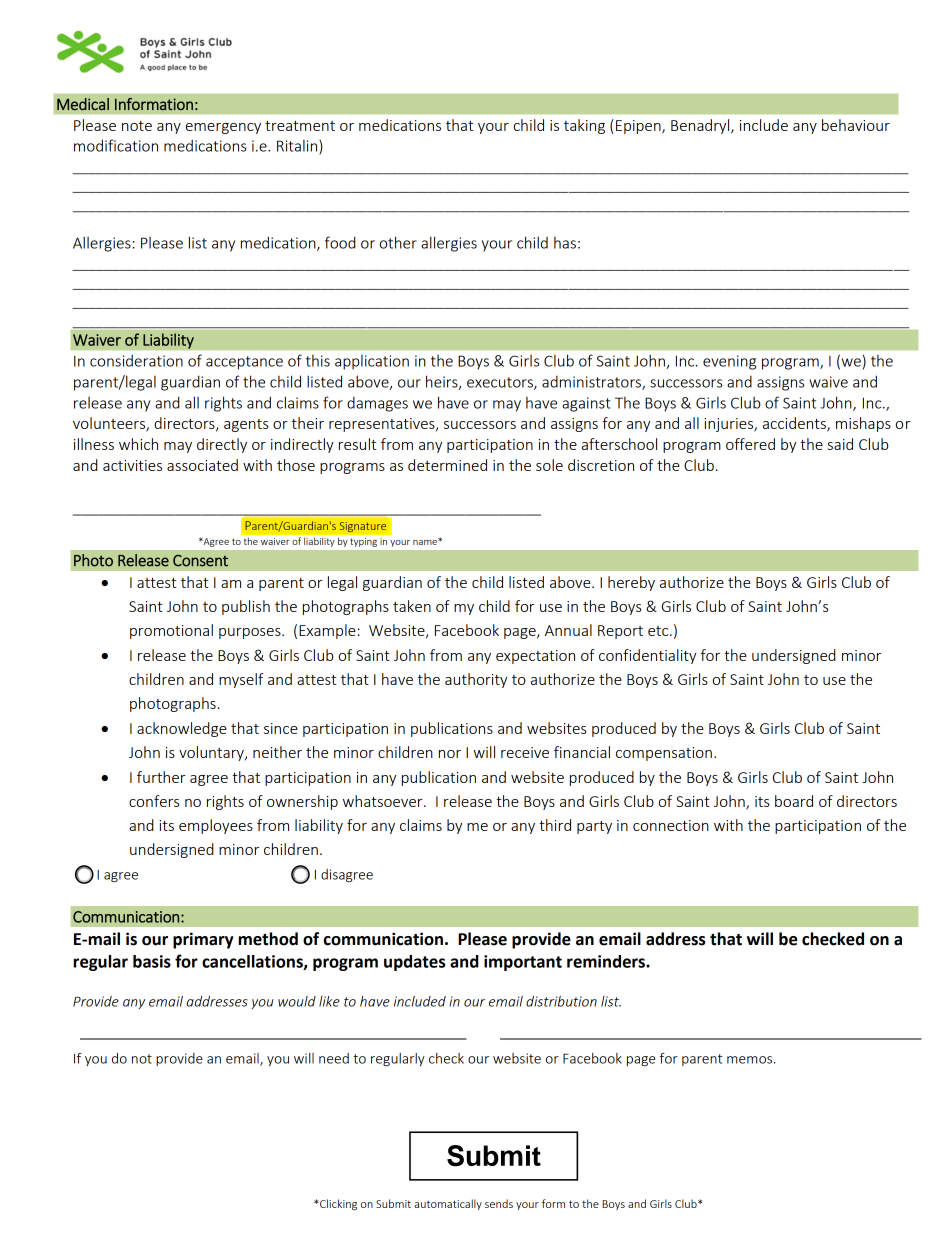 The width and height of the screenshot is (952, 1233). Describe the element at coordinates (337, 1204) in the screenshot. I see `Clicking` at that location.
